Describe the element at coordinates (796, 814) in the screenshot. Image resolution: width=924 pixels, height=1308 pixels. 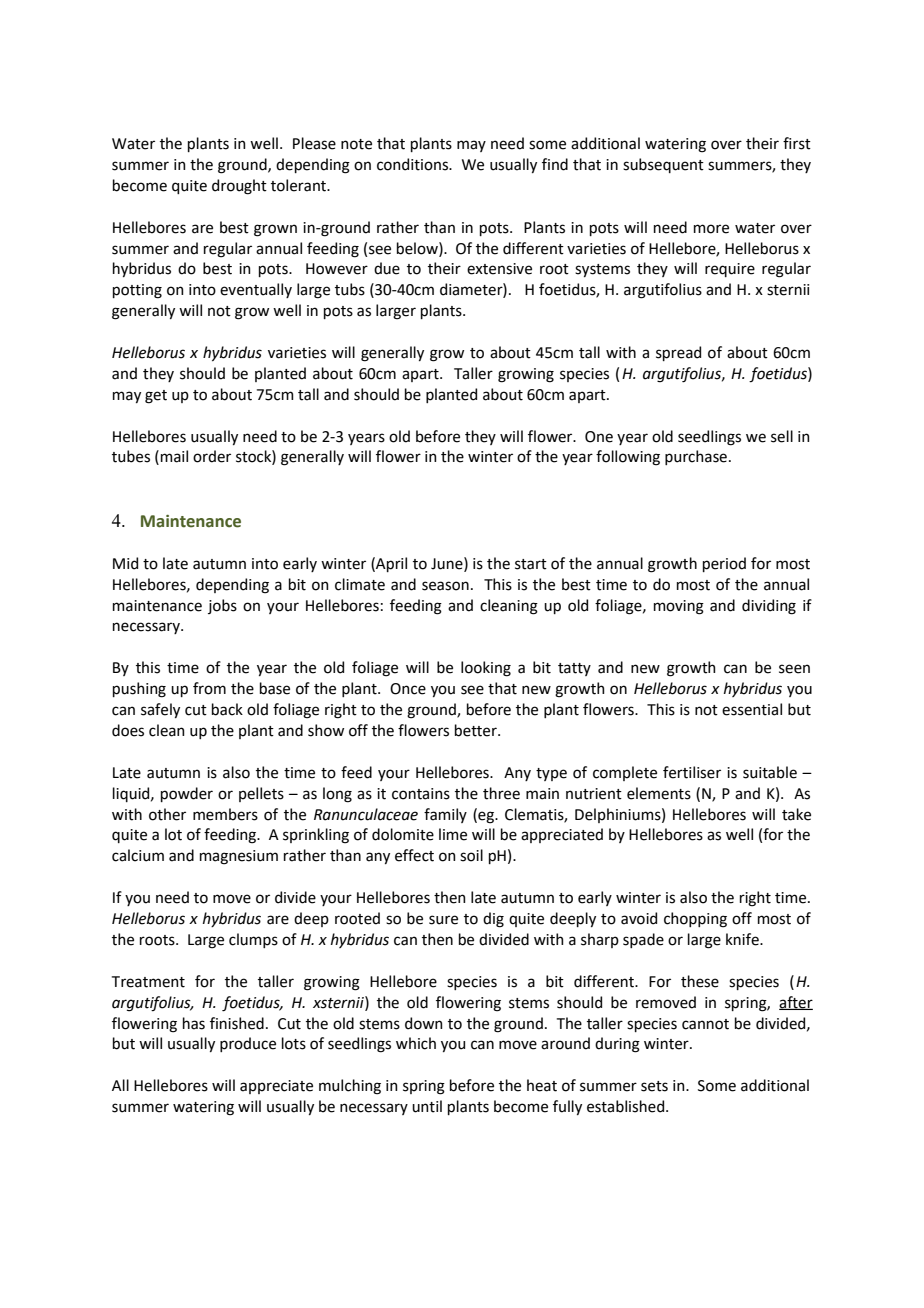
I see `take` at that location.
